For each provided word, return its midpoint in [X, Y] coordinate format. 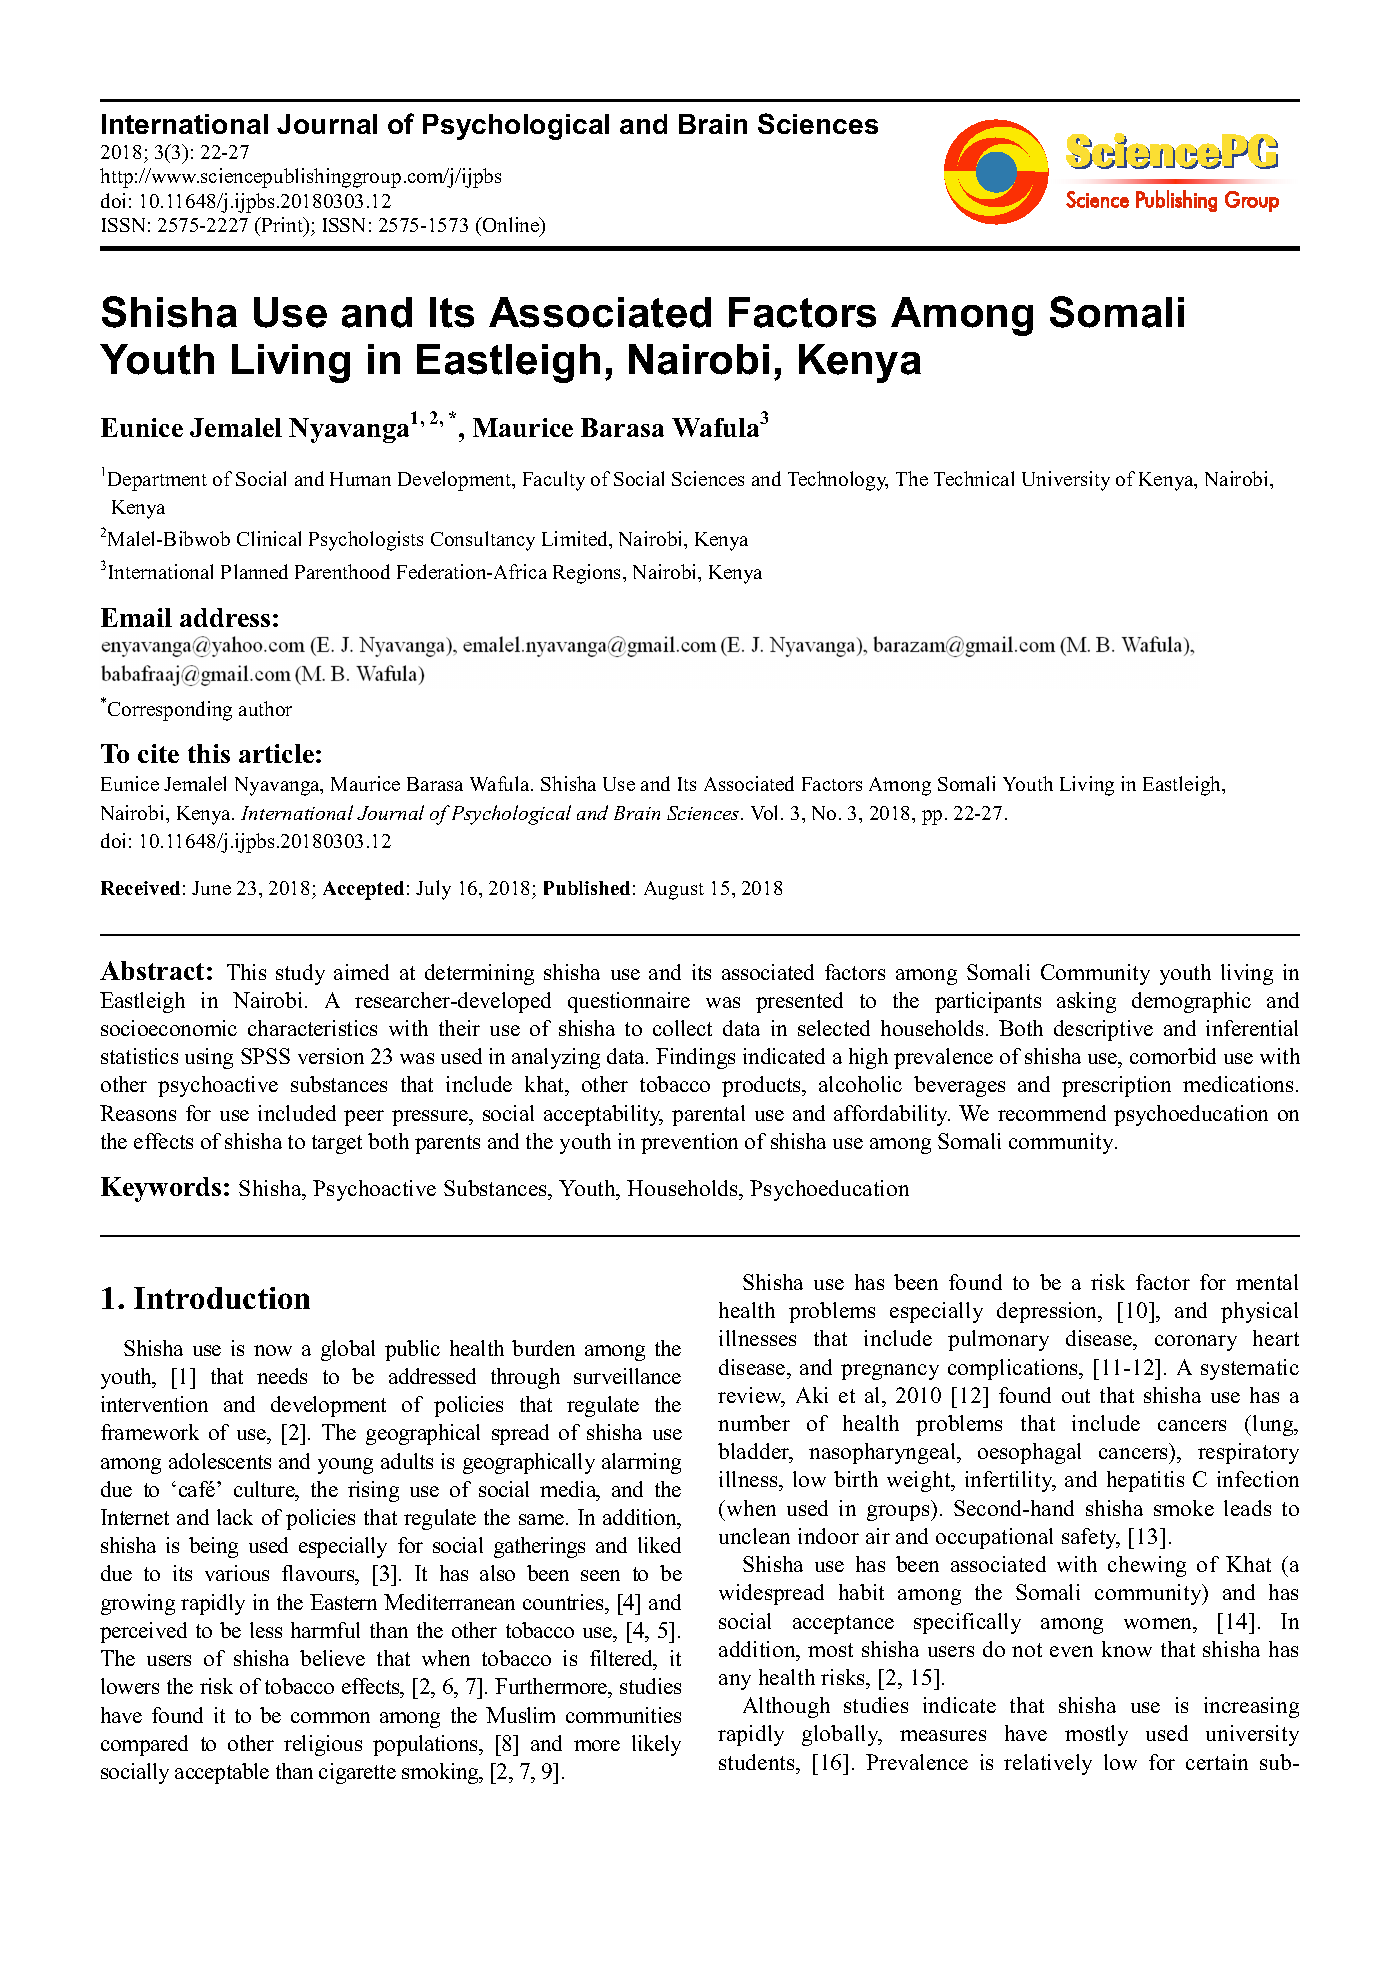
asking [1086, 1002]
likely [656, 1745]
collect [682, 1028]
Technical [974, 478]
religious [323, 1745]
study [300, 974]
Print [282, 224]
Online [511, 226]
